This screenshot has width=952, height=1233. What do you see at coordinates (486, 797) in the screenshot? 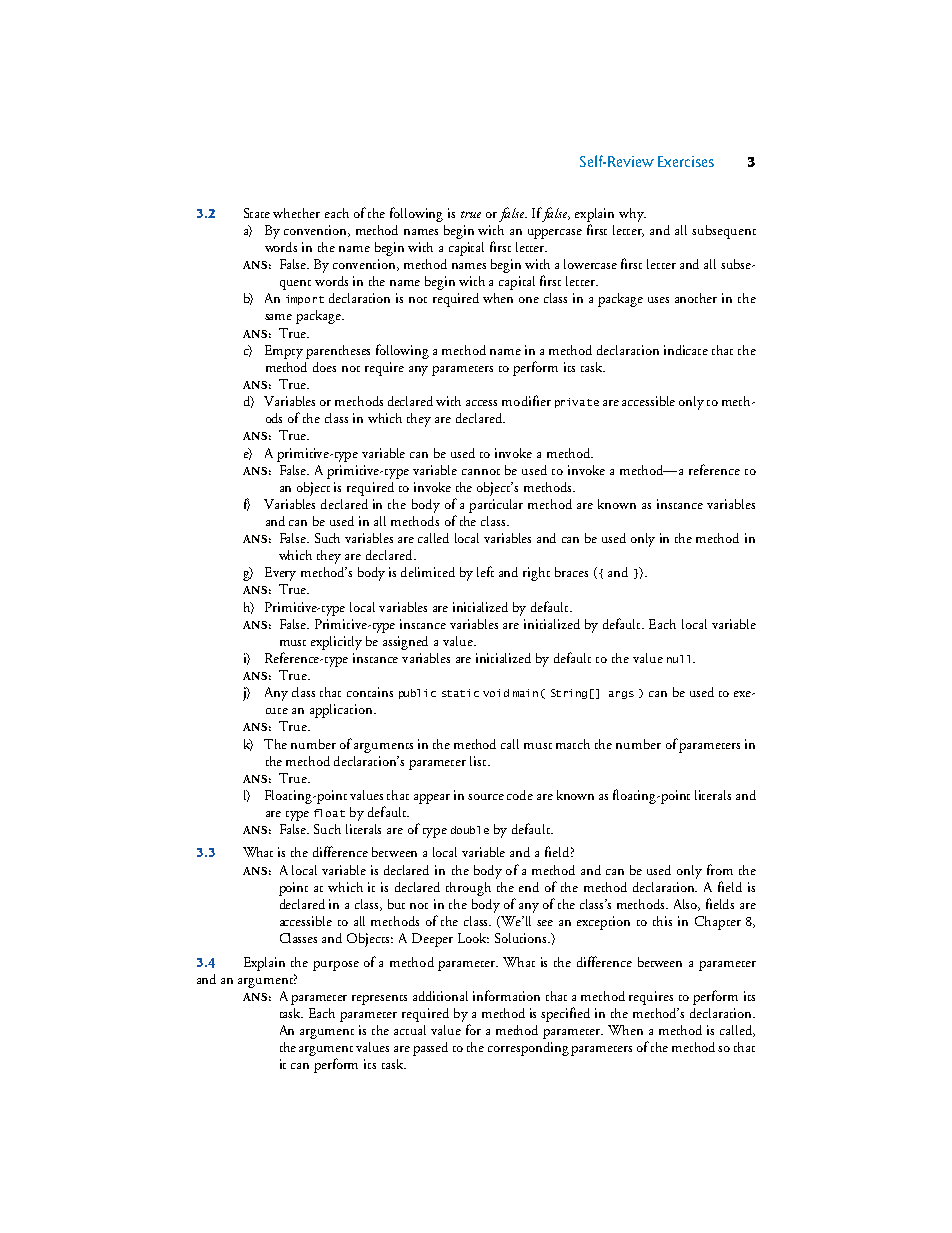
I see `source` at bounding box center [486, 797].
